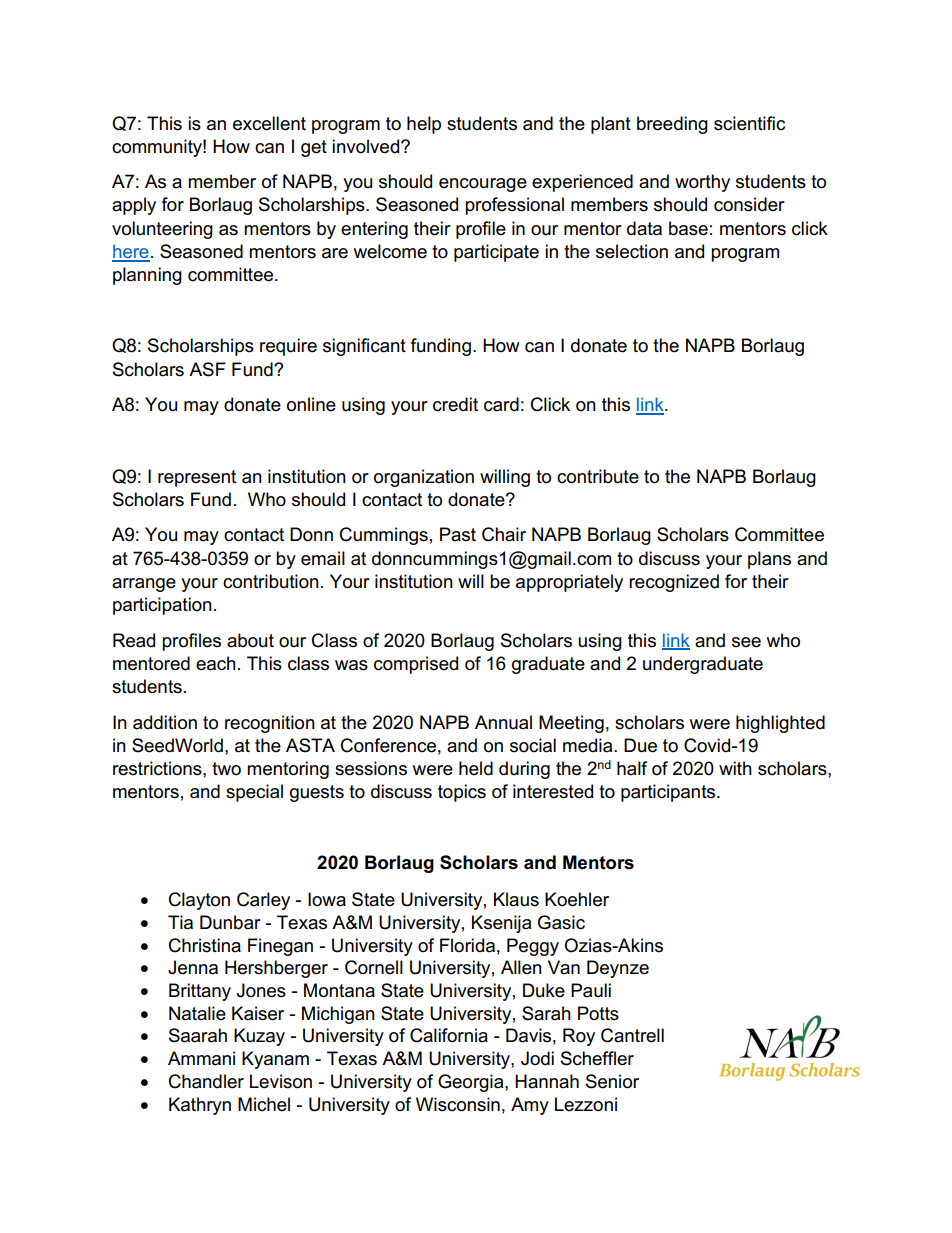 This screenshot has height=1233, width=952. What do you see at coordinates (424, 478) in the screenshot?
I see `organization` at bounding box center [424, 478].
